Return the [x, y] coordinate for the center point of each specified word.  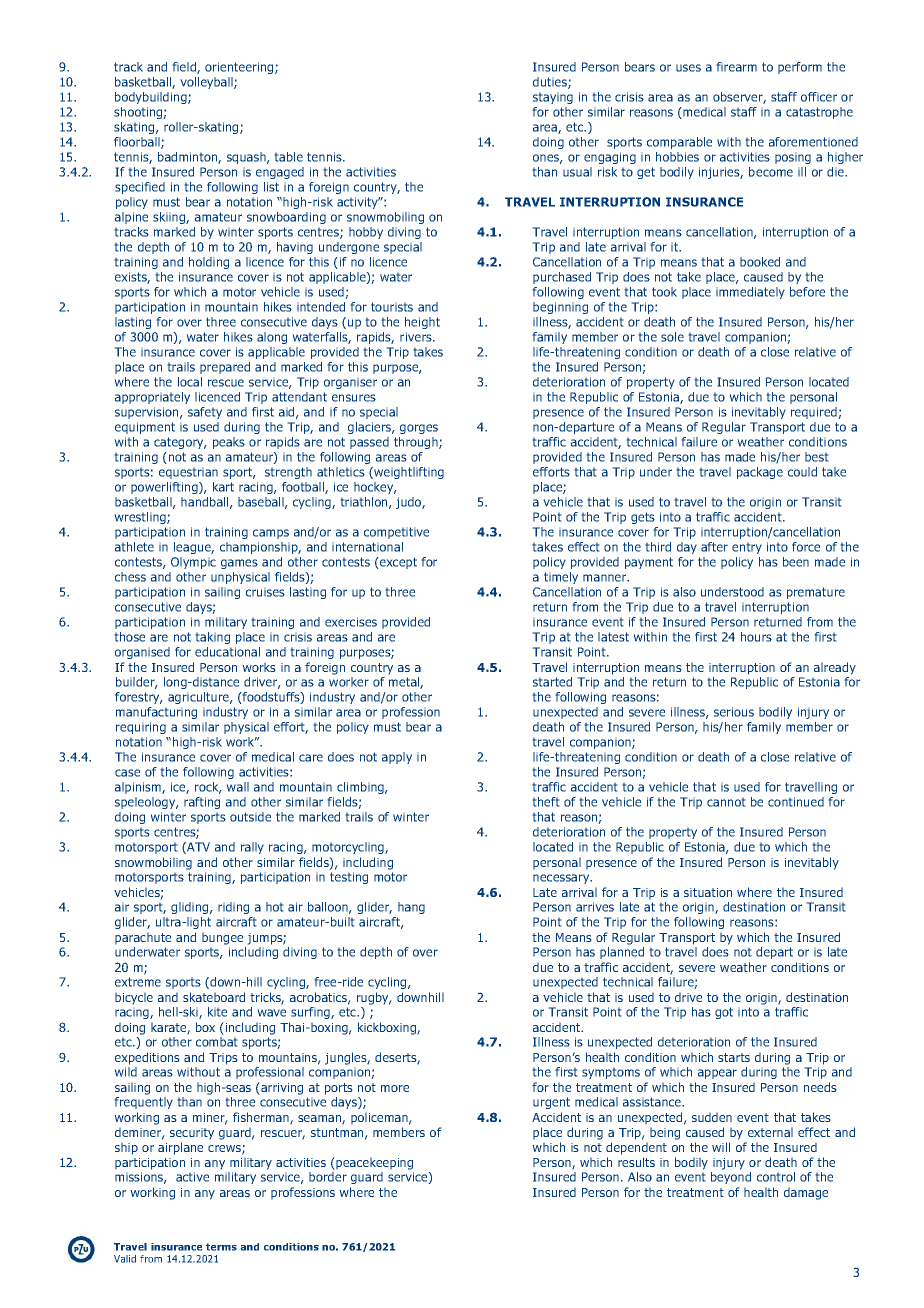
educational [227, 652]
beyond [731, 1178]
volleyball [207, 83]
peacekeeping [373, 1163]
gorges [419, 429]
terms [221, 1247]
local [190, 382]
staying [553, 98]
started [552, 682]
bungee [222, 938]
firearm [736, 67]
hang [411, 908]
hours [756, 637]
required [815, 413]
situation [708, 892]
